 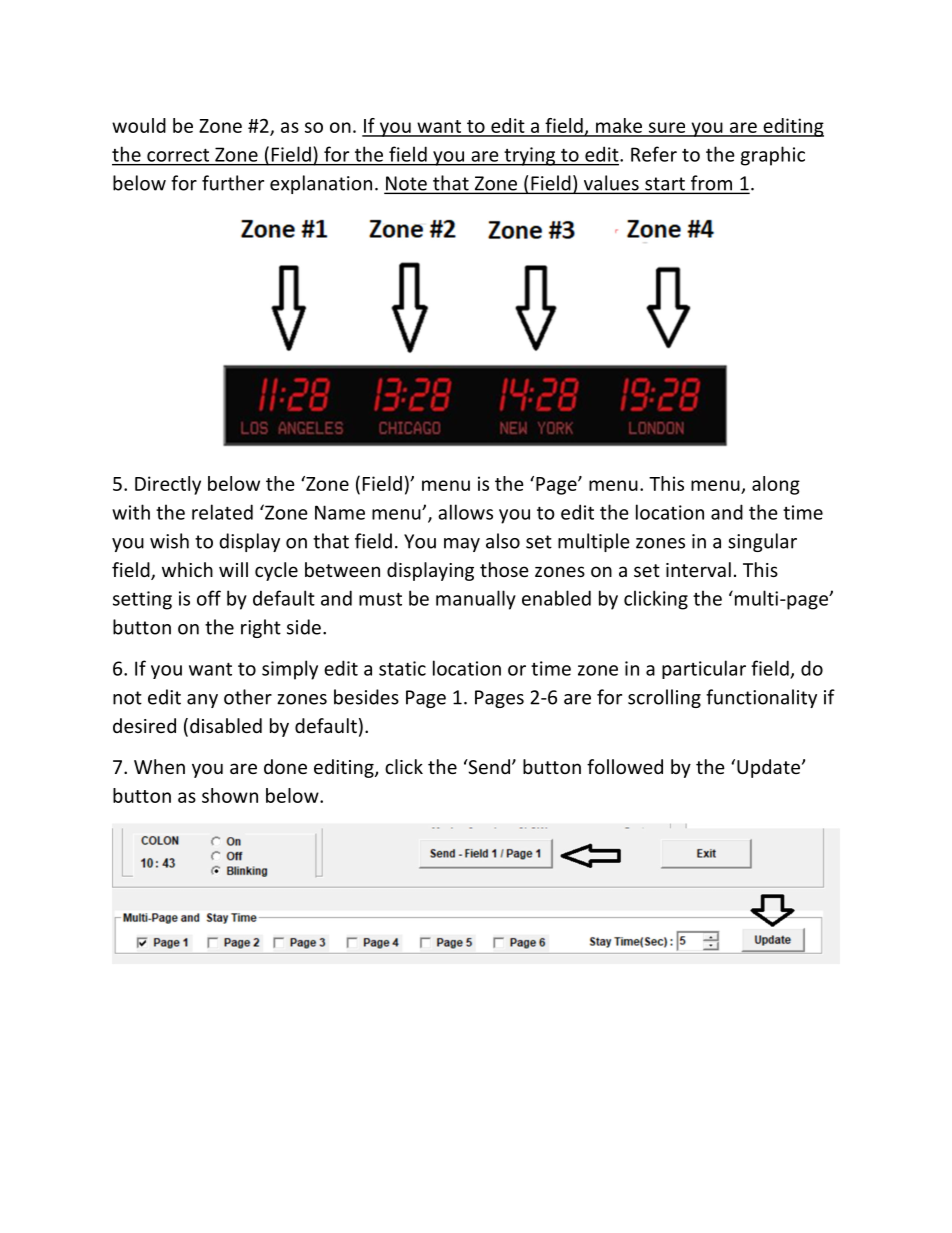 What do you see at coordinates (530, 156) in the screenshot?
I see `trying` at bounding box center [530, 156].
